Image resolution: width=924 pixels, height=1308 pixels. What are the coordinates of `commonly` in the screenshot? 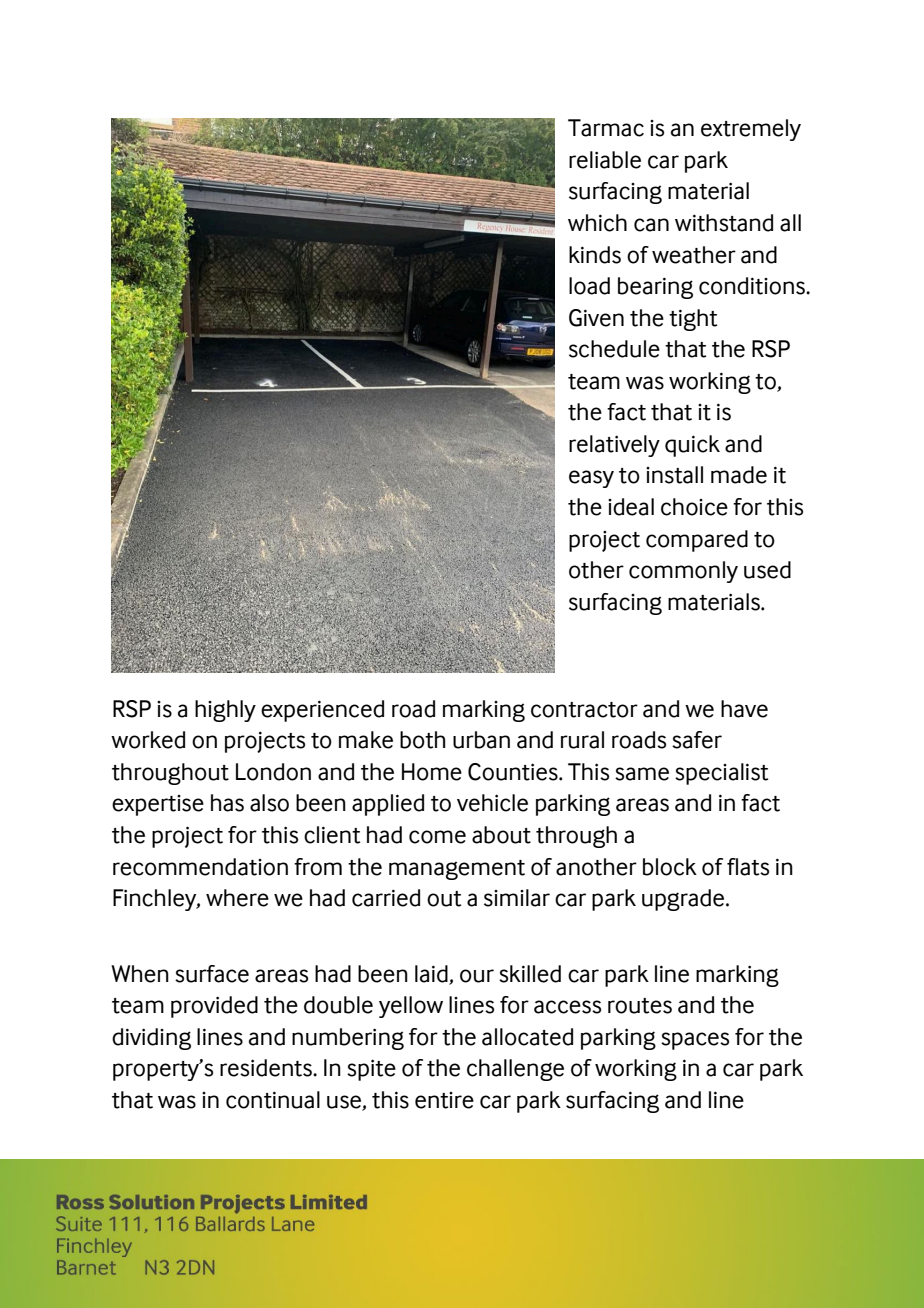 It's located at (683, 572).
